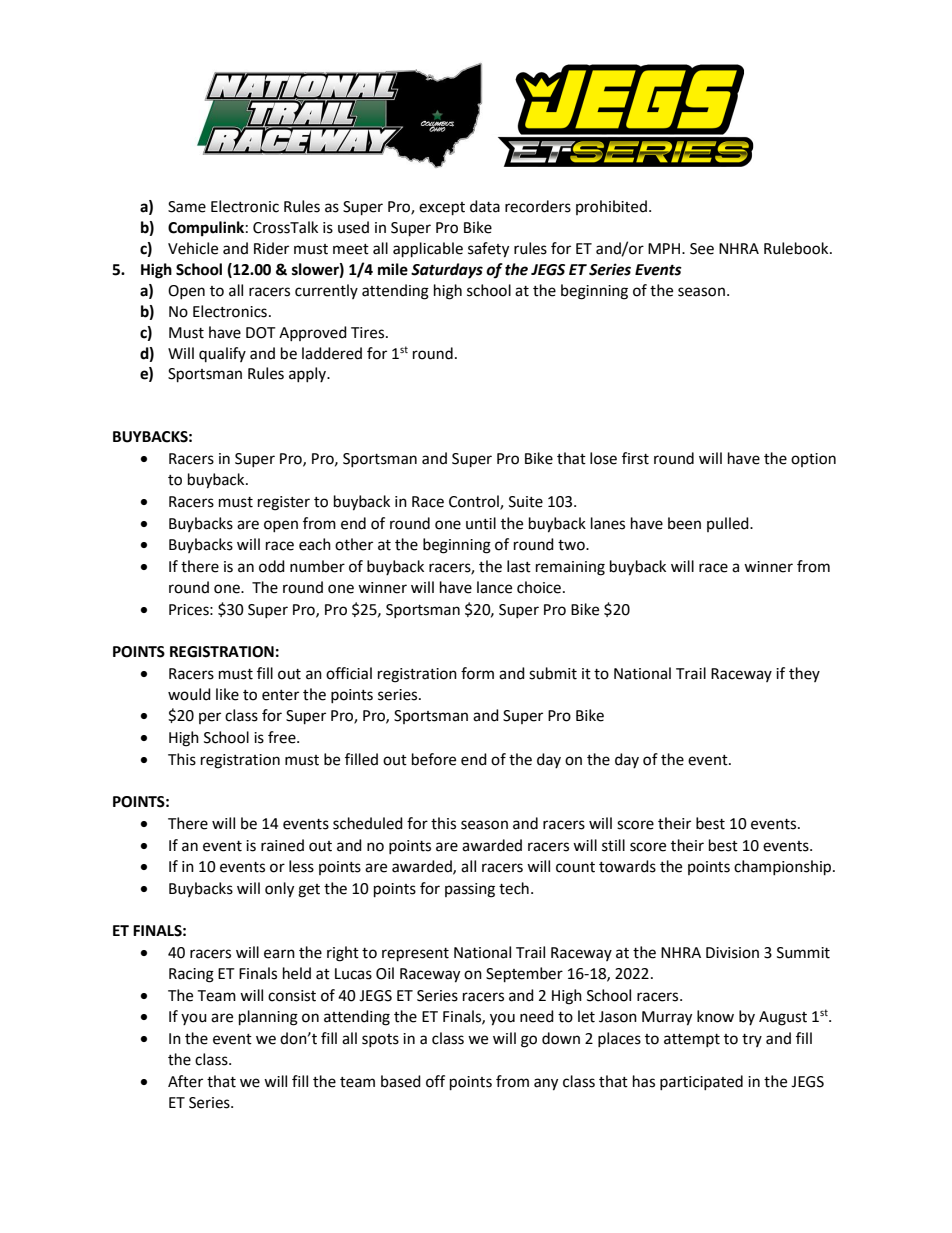 Image resolution: width=952 pixels, height=1233 pixels. What do you see at coordinates (271, 248) in the screenshot?
I see `Rider` at bounding box center [271, 248].
